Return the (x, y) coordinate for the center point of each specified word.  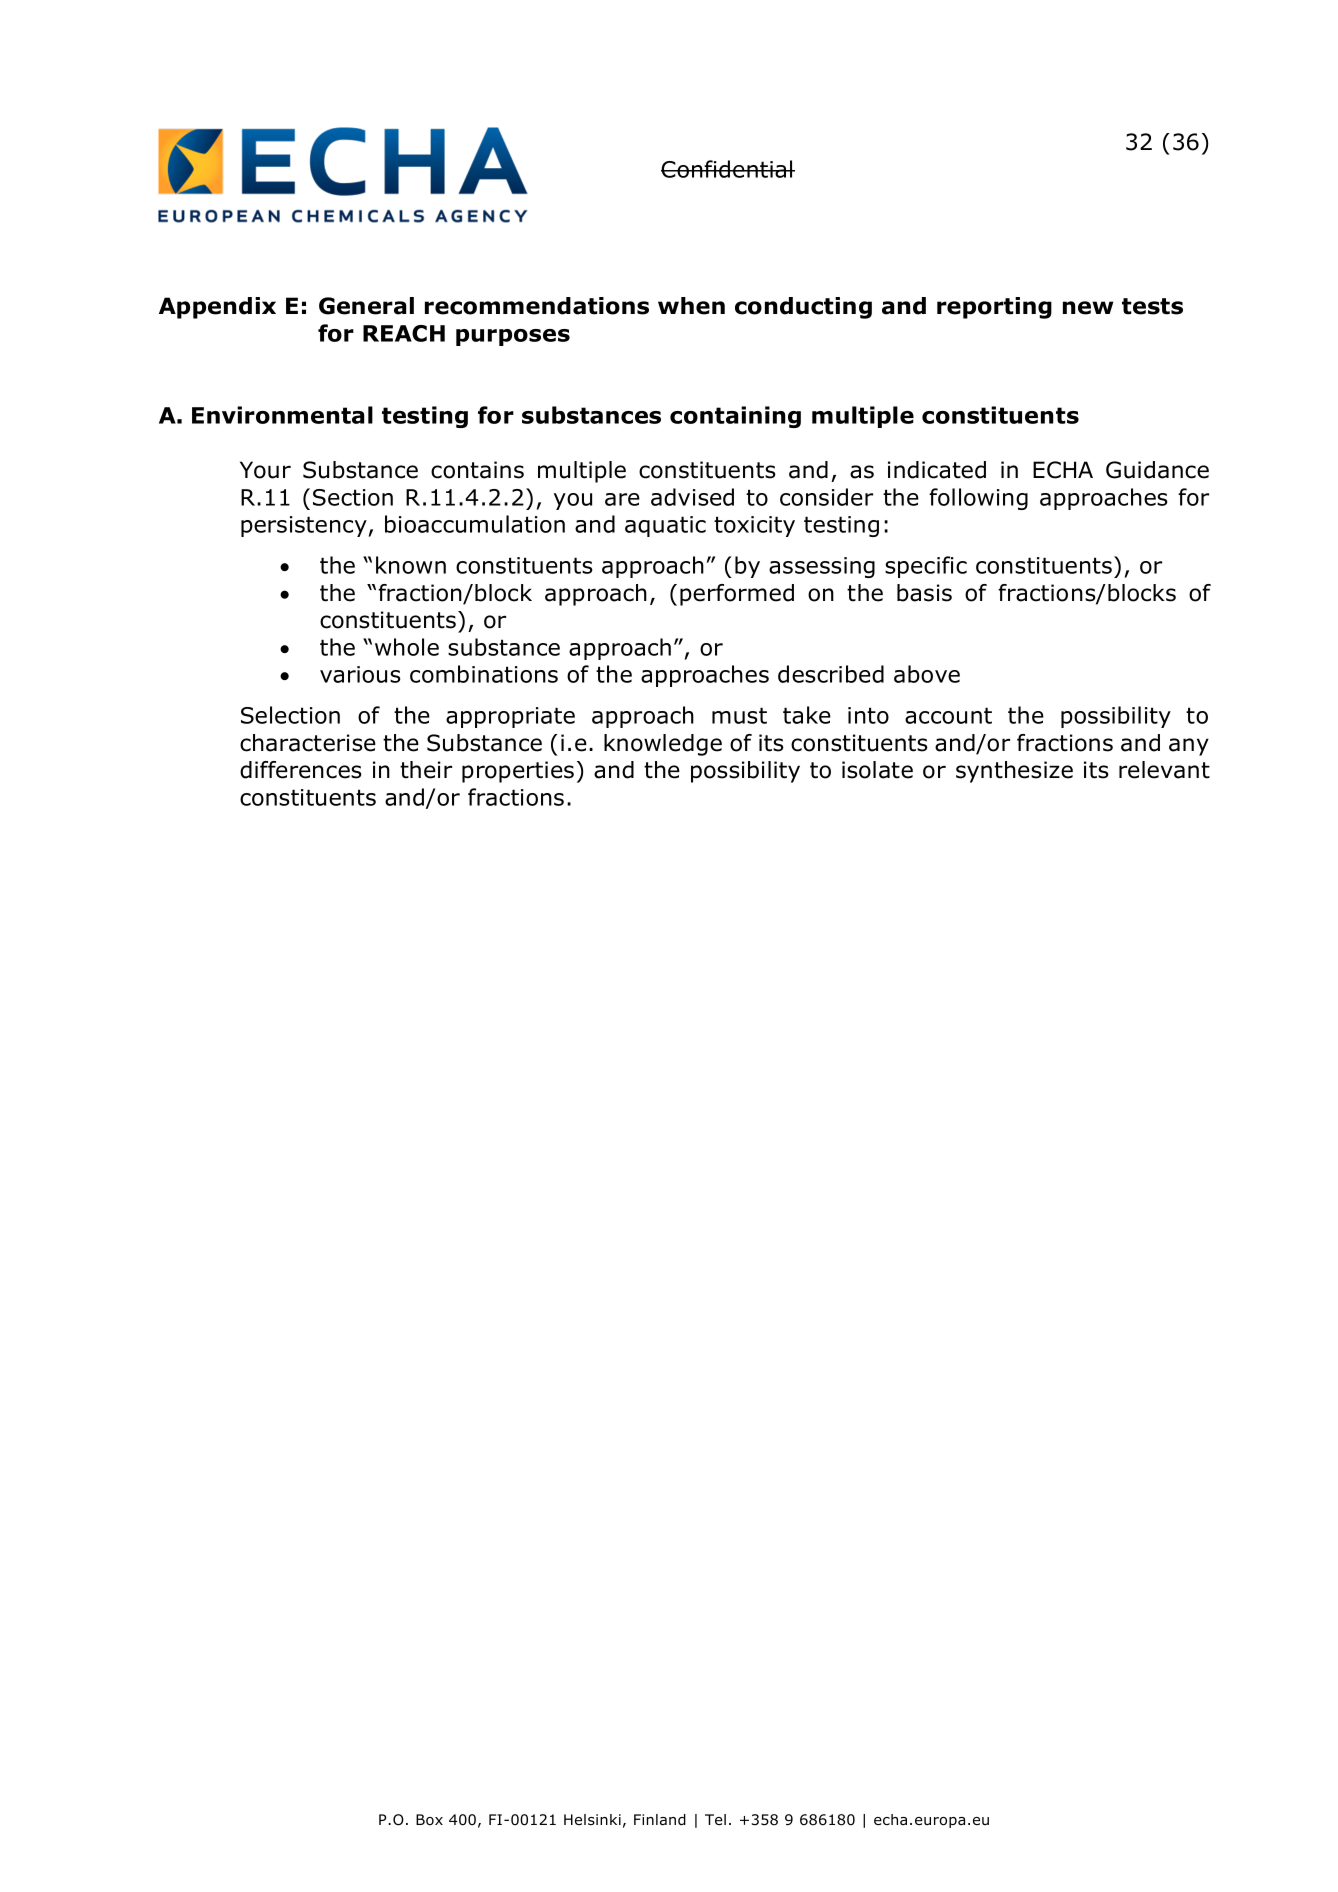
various (360, 674)
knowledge (663, 745)
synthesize (1014, 772)
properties (518, 772)
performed (737, 595)
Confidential (728, 169)
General (366, 306)
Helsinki (592, 1819)
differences (301, 770)
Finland (660, 1820)
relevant (1164, 770)
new (1088, 308)
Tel (715, 1819)
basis (924, 593)
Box (429, 1819)
